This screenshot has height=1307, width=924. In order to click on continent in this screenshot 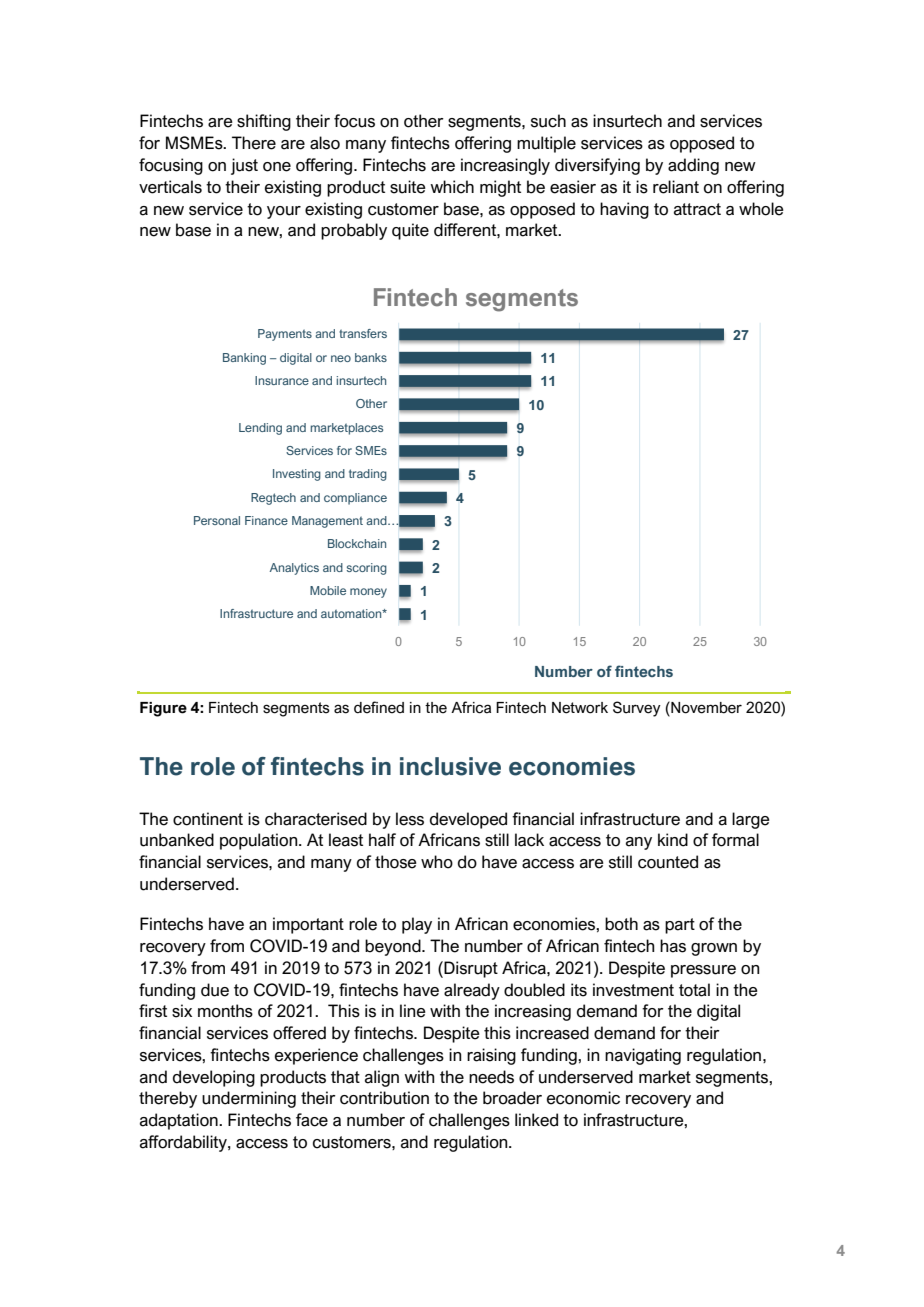, I will do `click(208, 819)`.
